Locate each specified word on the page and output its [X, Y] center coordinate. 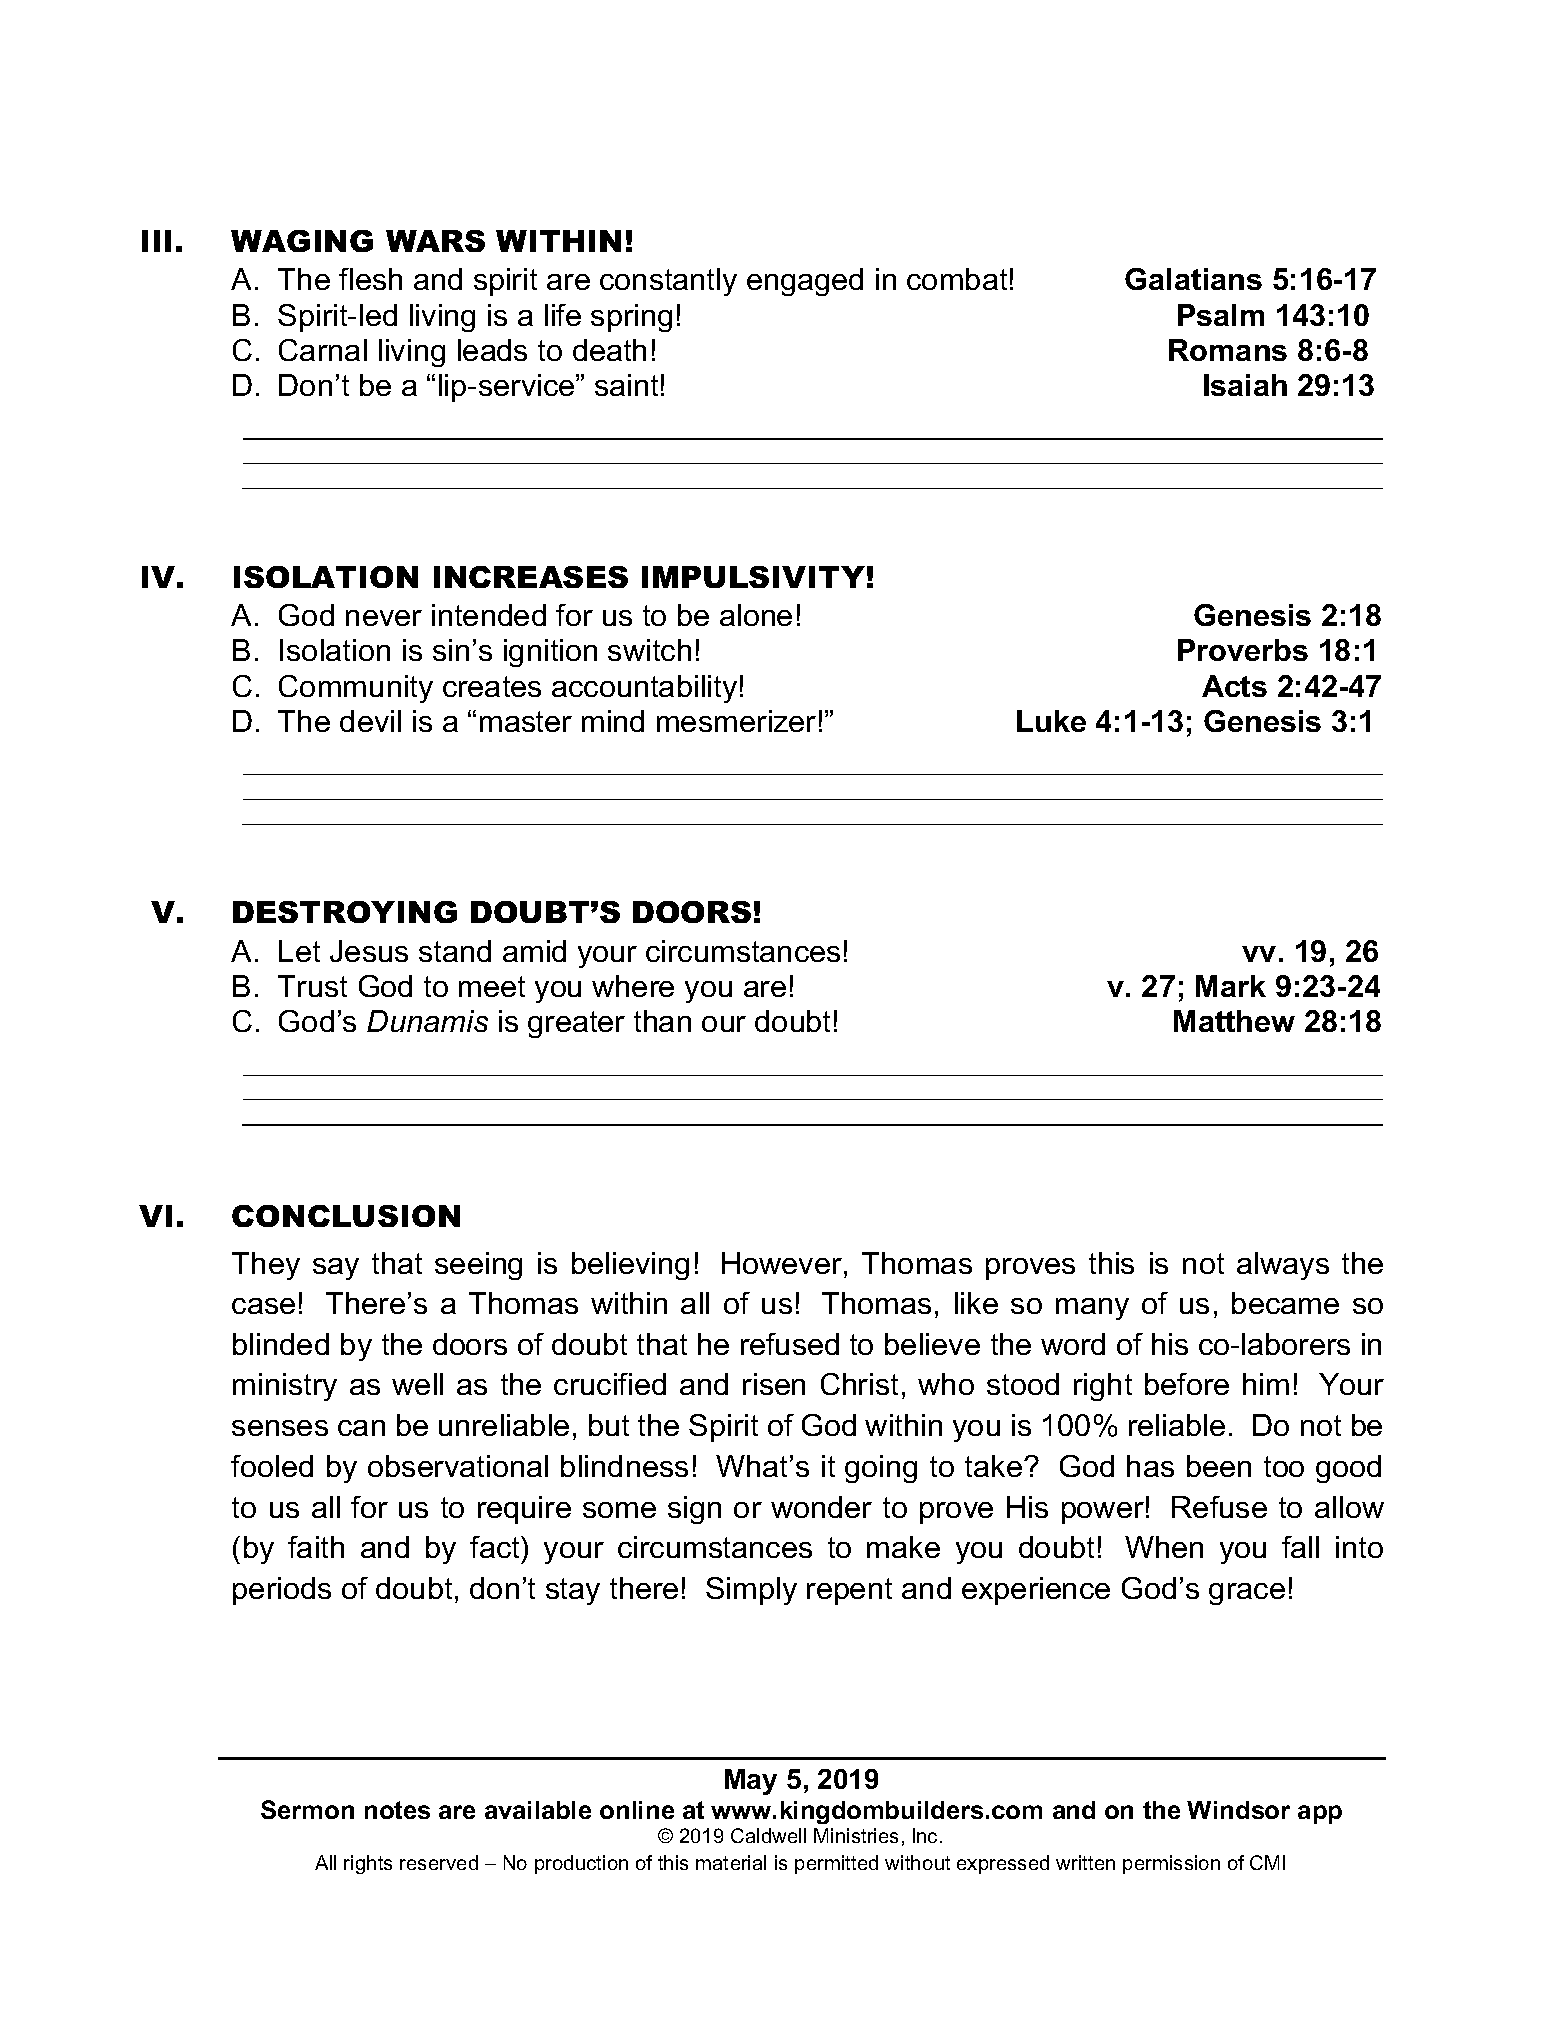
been [1219, 1466]
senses [280, 1428]
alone [756, 615]
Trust [312, 986]
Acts [1234, 686]
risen [774, 1384]
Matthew [1234, 1021]
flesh [370, 279]
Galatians [1193, 279]
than [662, 1021]
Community [356, 689]
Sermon [307, 1809]
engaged [805, 282]
